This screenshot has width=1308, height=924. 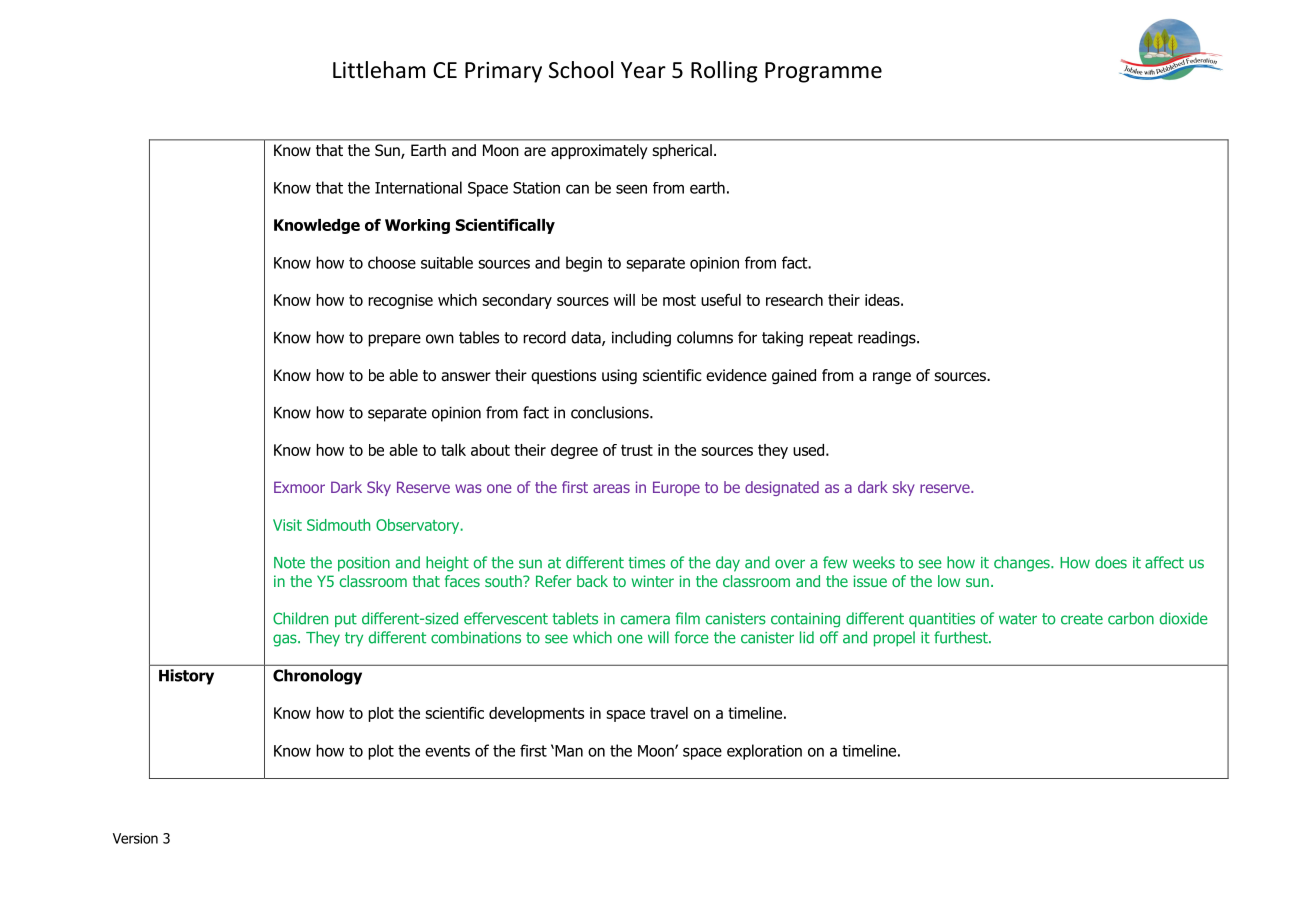 What do you see at coordinates (823, 72) in the screenshot?
I see `Programme` at bounding box center [823, 72].
